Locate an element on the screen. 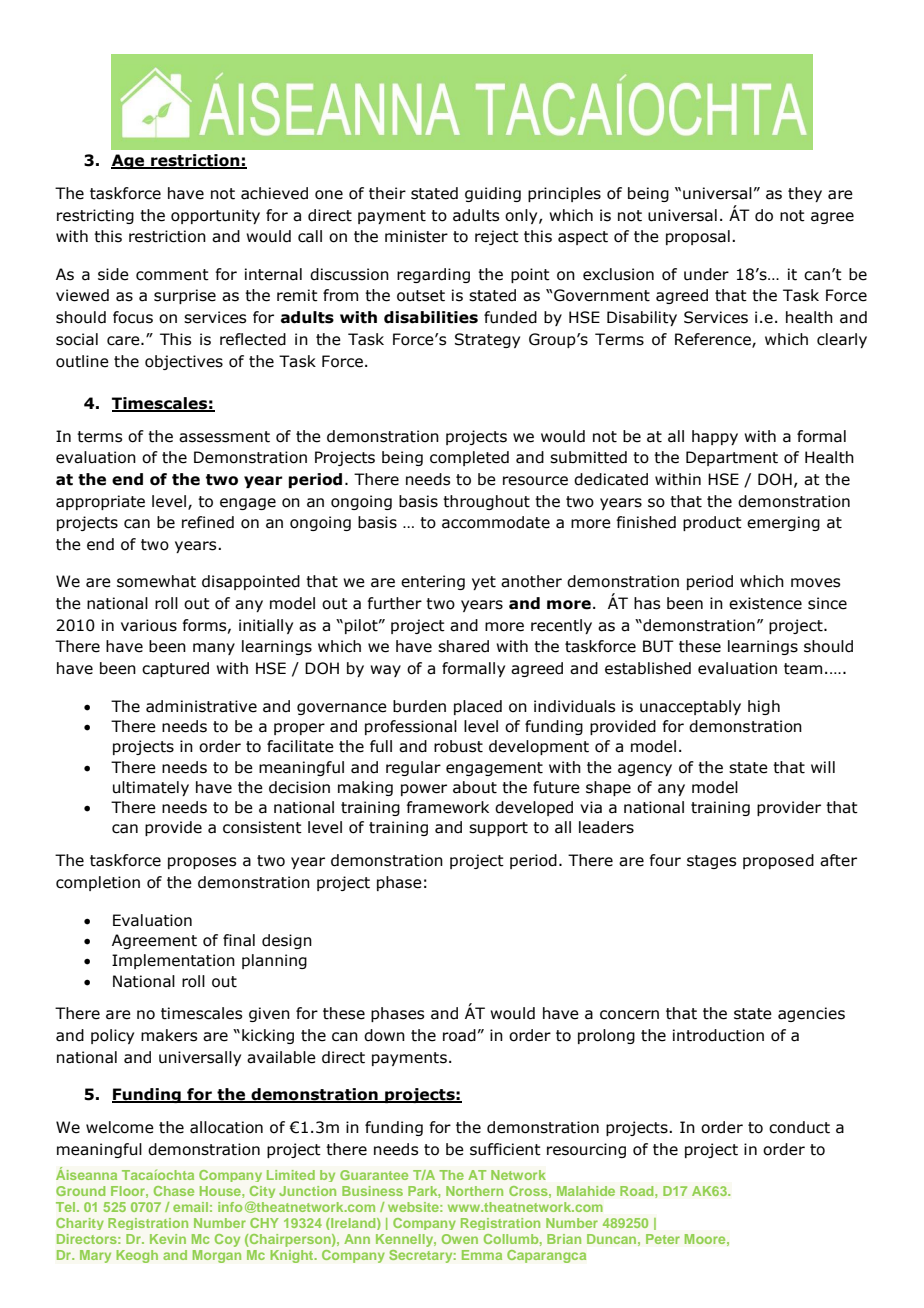 This screenshot has width=924, height=1308. reject is located at coordinates (497, 237).
